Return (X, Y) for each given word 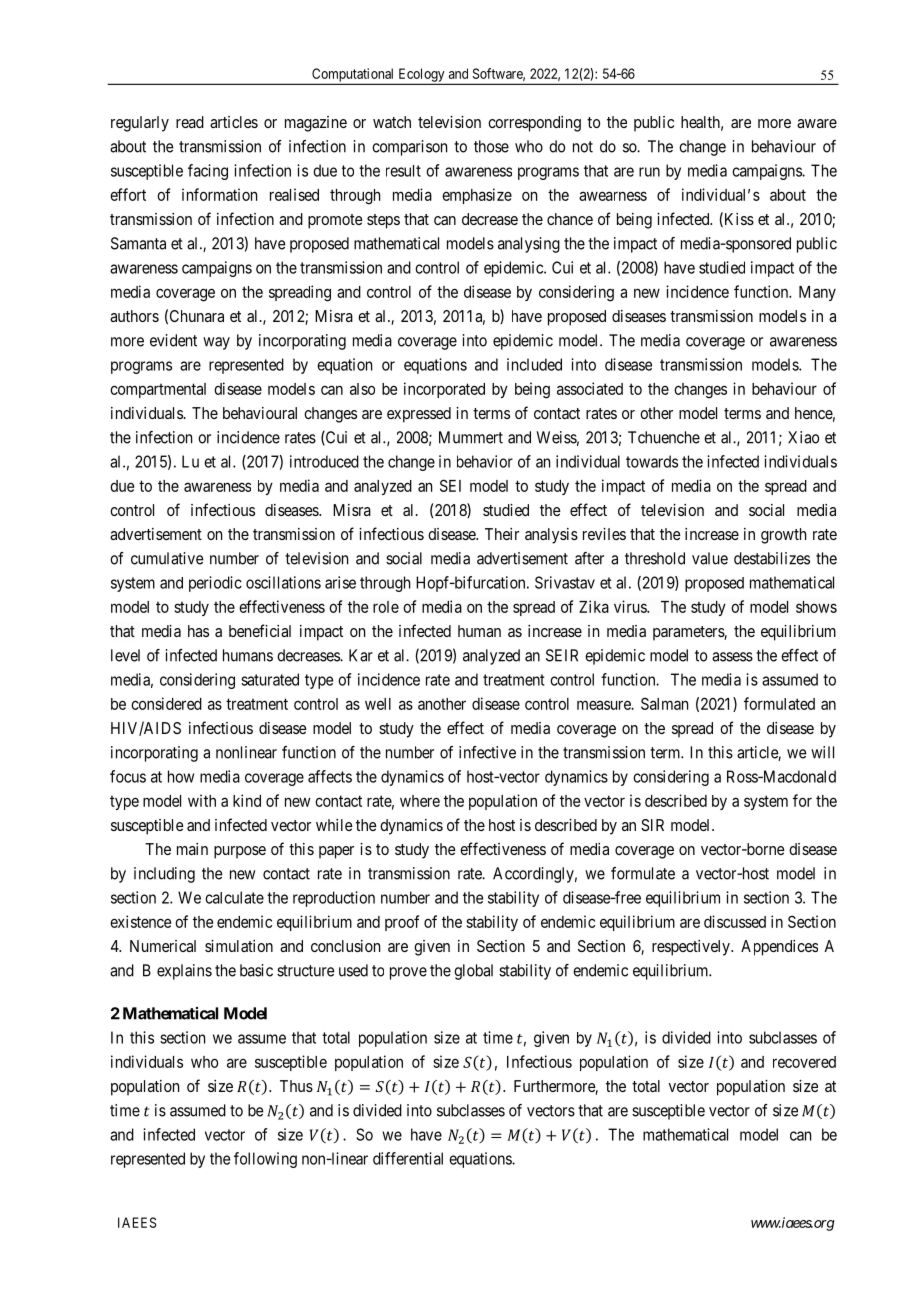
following (265, 1160)
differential (408, 1158)
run (649, 172)
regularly (140, 124)
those (491, 146)
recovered (804, 1062)
